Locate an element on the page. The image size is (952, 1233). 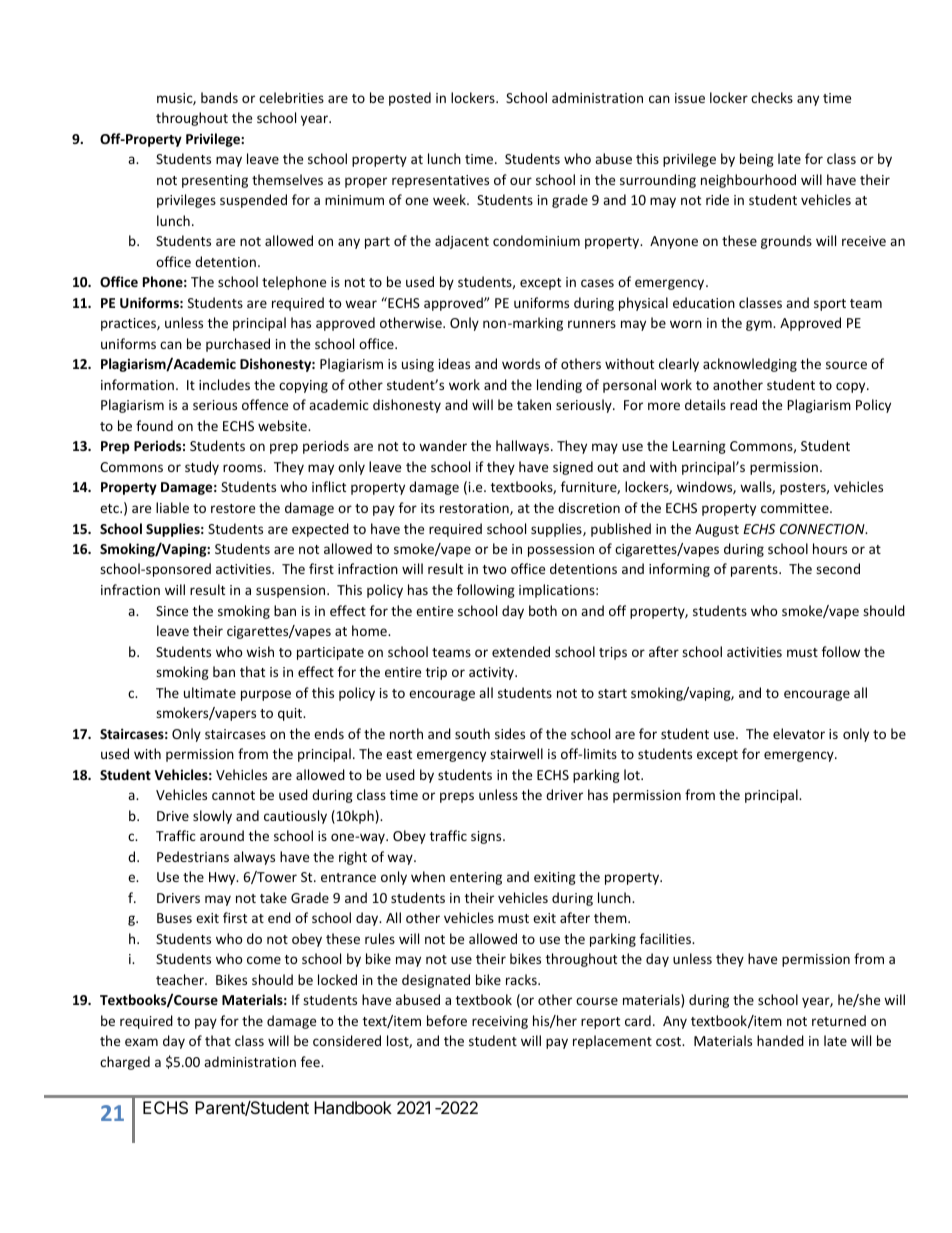
signs is located at coordinates (487, 837).
